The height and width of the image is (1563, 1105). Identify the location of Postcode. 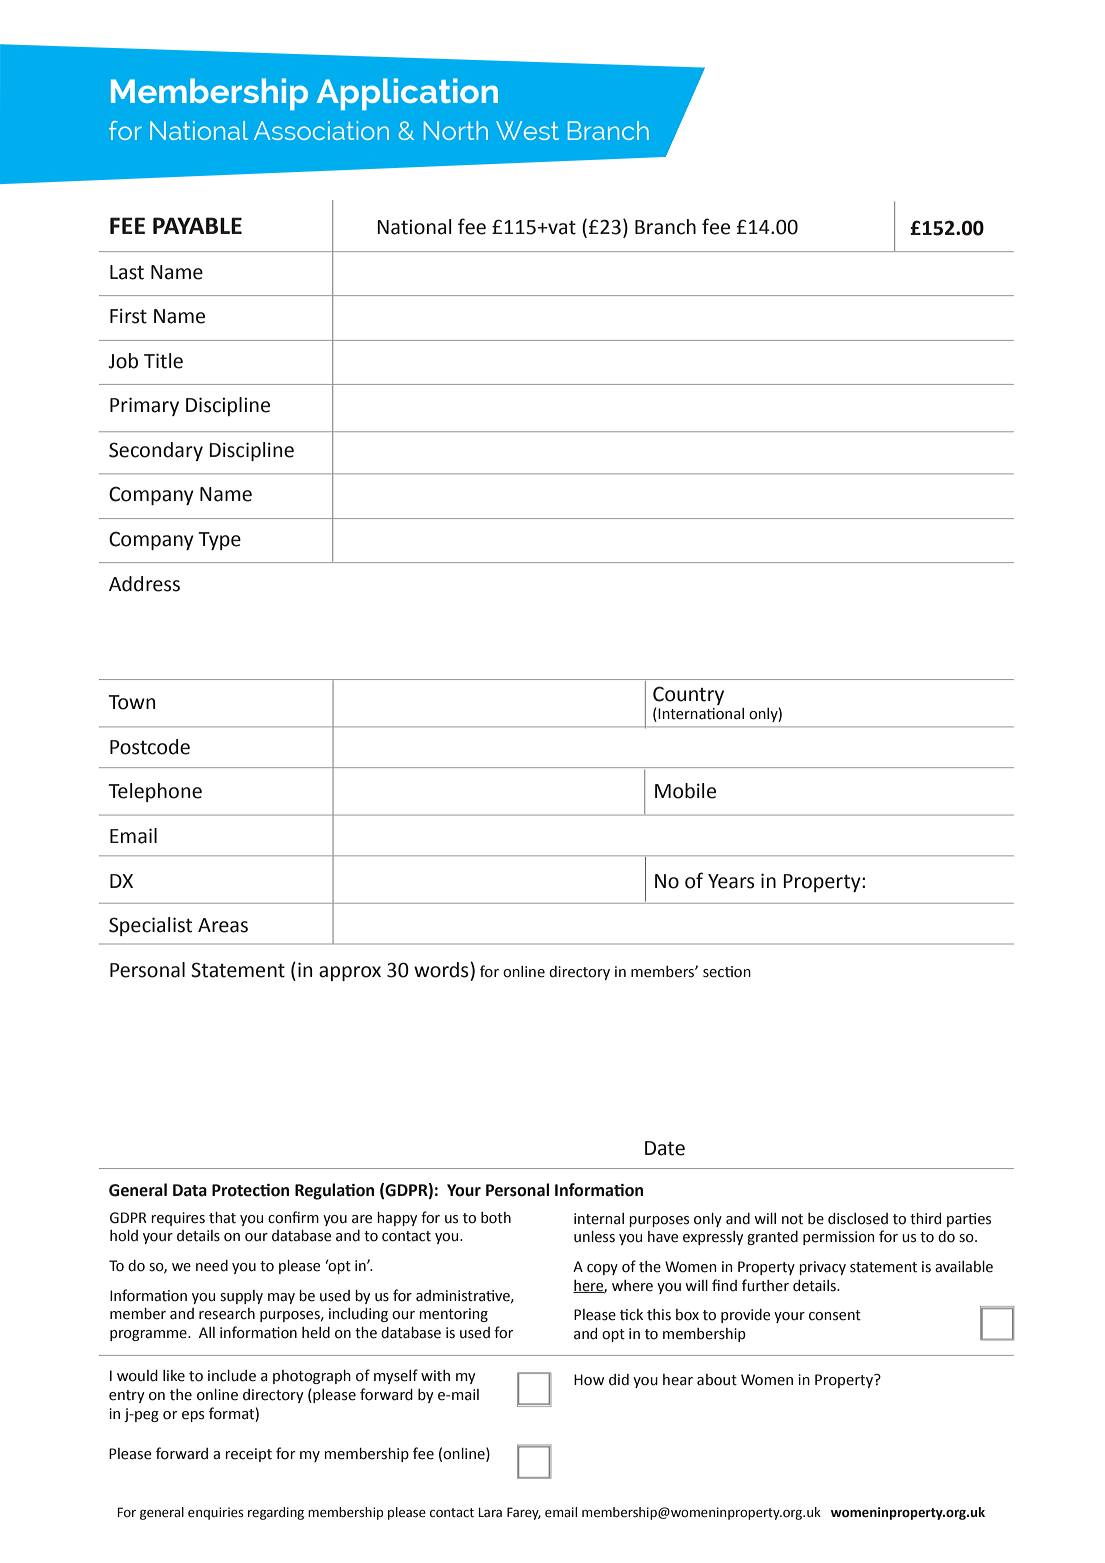
(150, 747).
